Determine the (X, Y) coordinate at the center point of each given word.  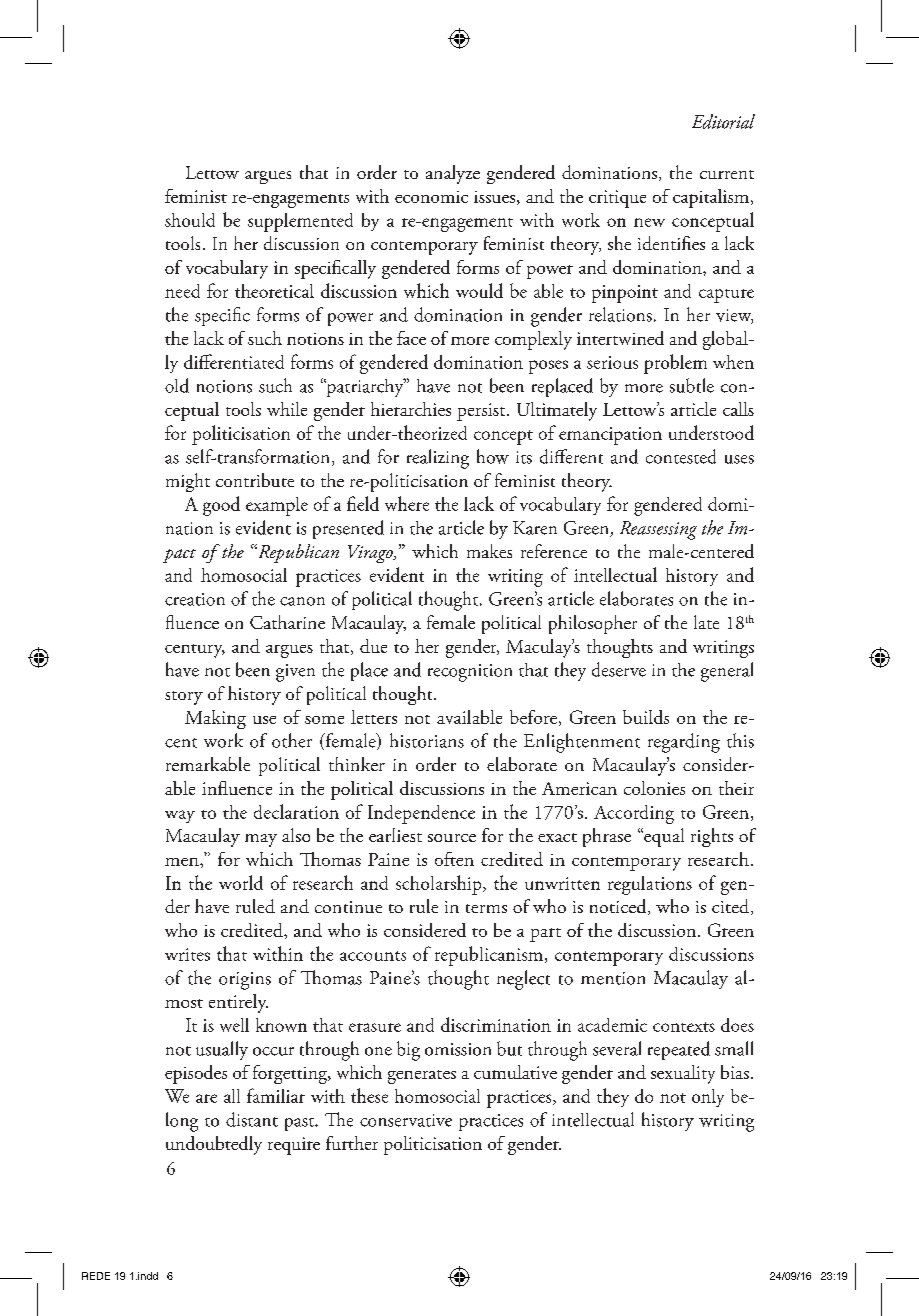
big (408, 1051)
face (411, 338)
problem (675, 364)
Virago (371, 554)
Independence (421, 814)
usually (222, 1050)
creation (195, 599)
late (706, 622)
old (177, 385)
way (180, 816)
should (190, 220)
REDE (96, 1276)
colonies (654, 788)
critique (617, 199)
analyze (453, 174)
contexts (684, 1027)
